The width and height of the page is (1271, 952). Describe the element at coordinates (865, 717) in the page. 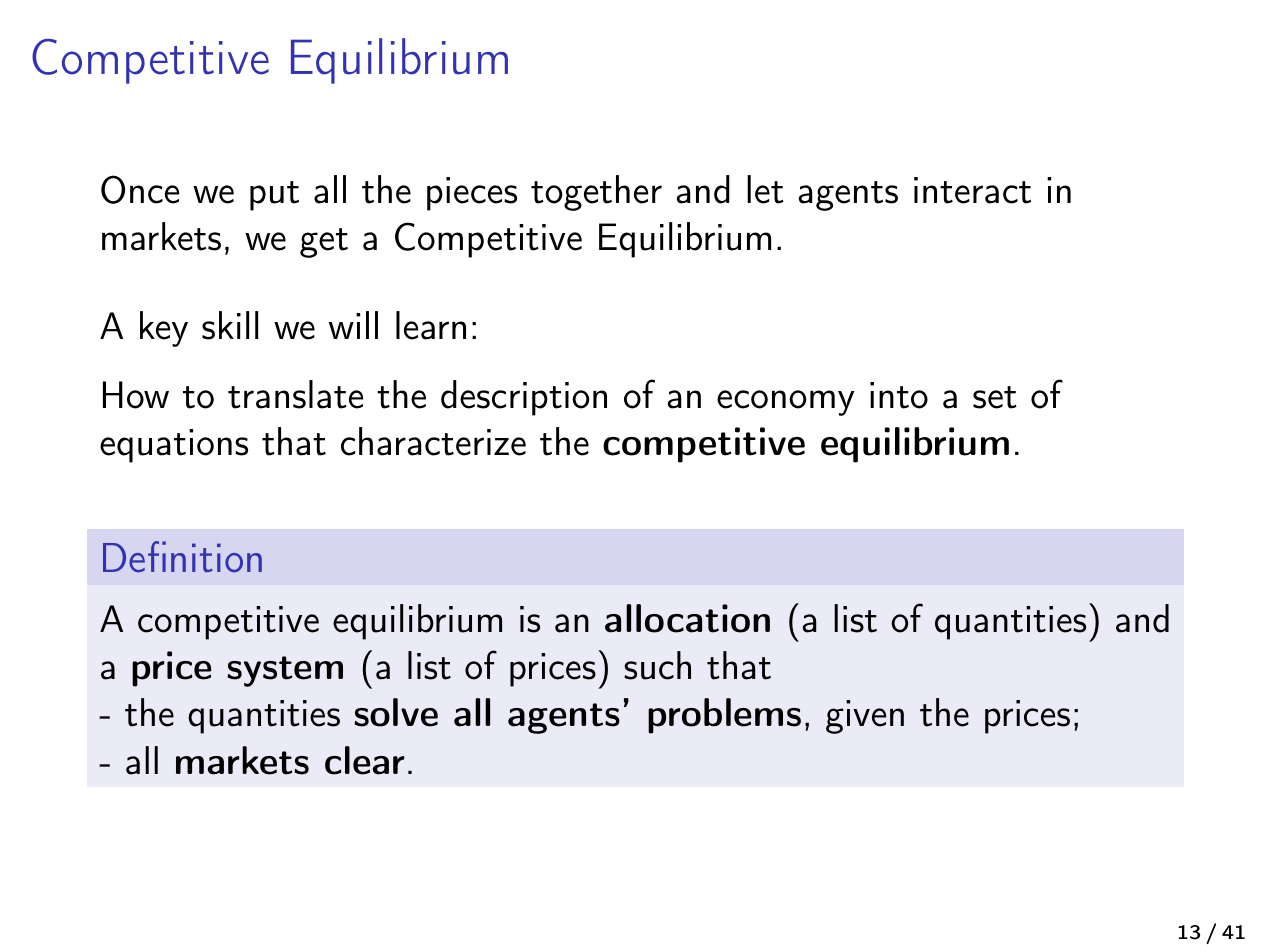

I see `given` at that location.
